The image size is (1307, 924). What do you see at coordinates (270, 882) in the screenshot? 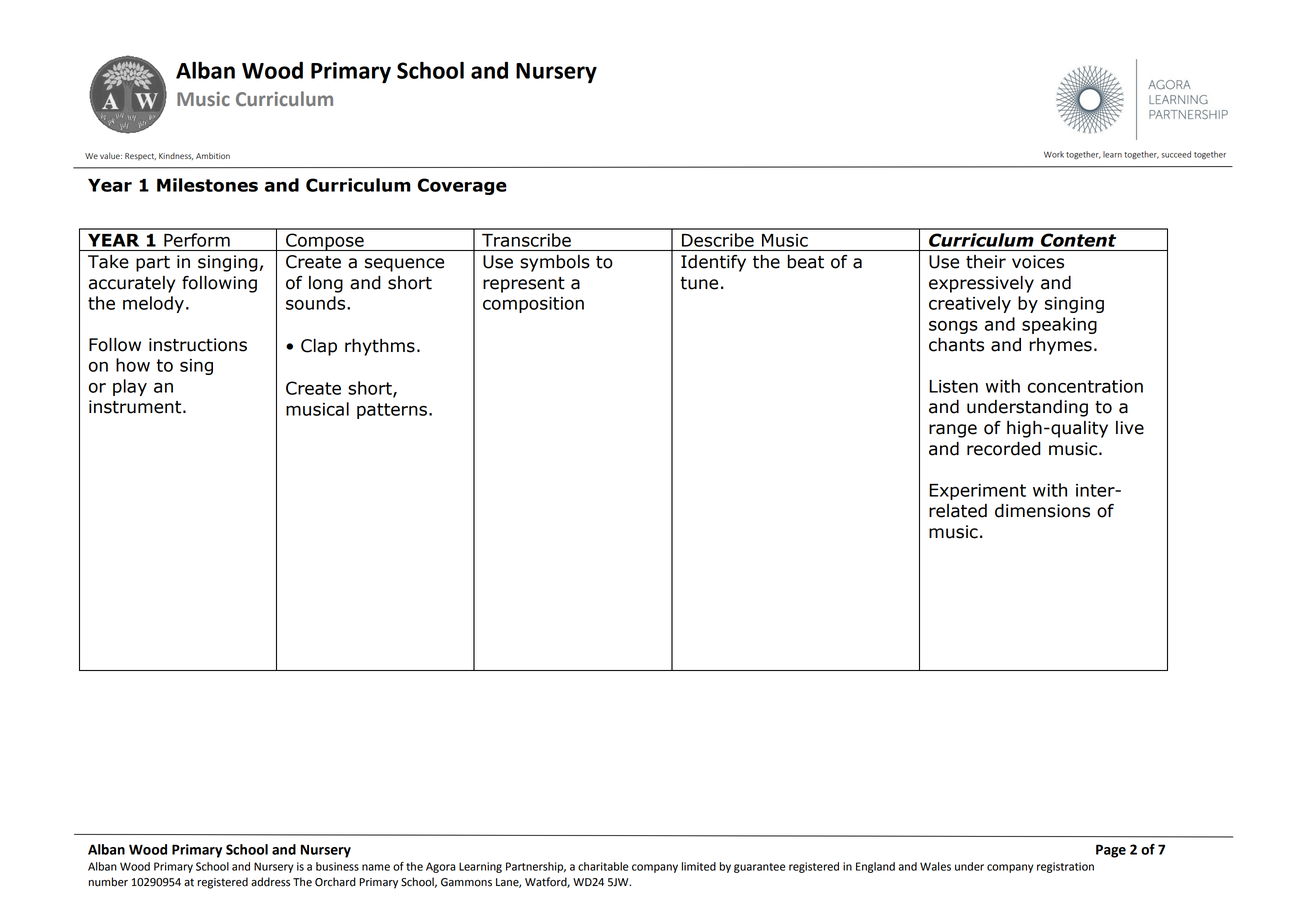
I see `address` at bounding box center [270, 882].
